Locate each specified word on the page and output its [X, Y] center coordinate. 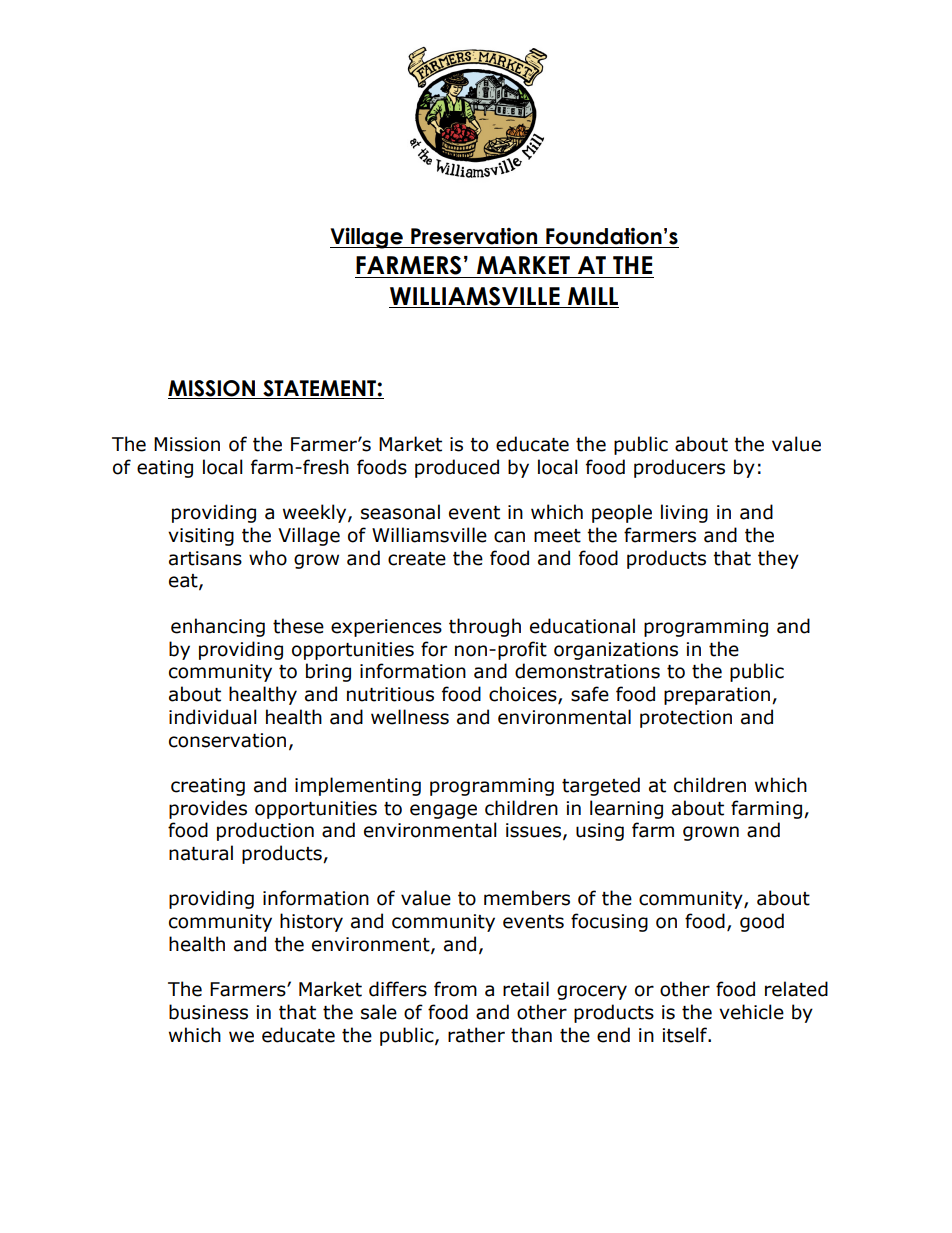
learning [626, 809]
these [298, 626]
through [485, 627]
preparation [717, 696]
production [265, 831]
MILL [593, 296]
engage [443, 811]
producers [679, 468]
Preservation [474, 236]
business [208, 1012]
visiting [201, 537]
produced [457, 468]
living [684, 513]
